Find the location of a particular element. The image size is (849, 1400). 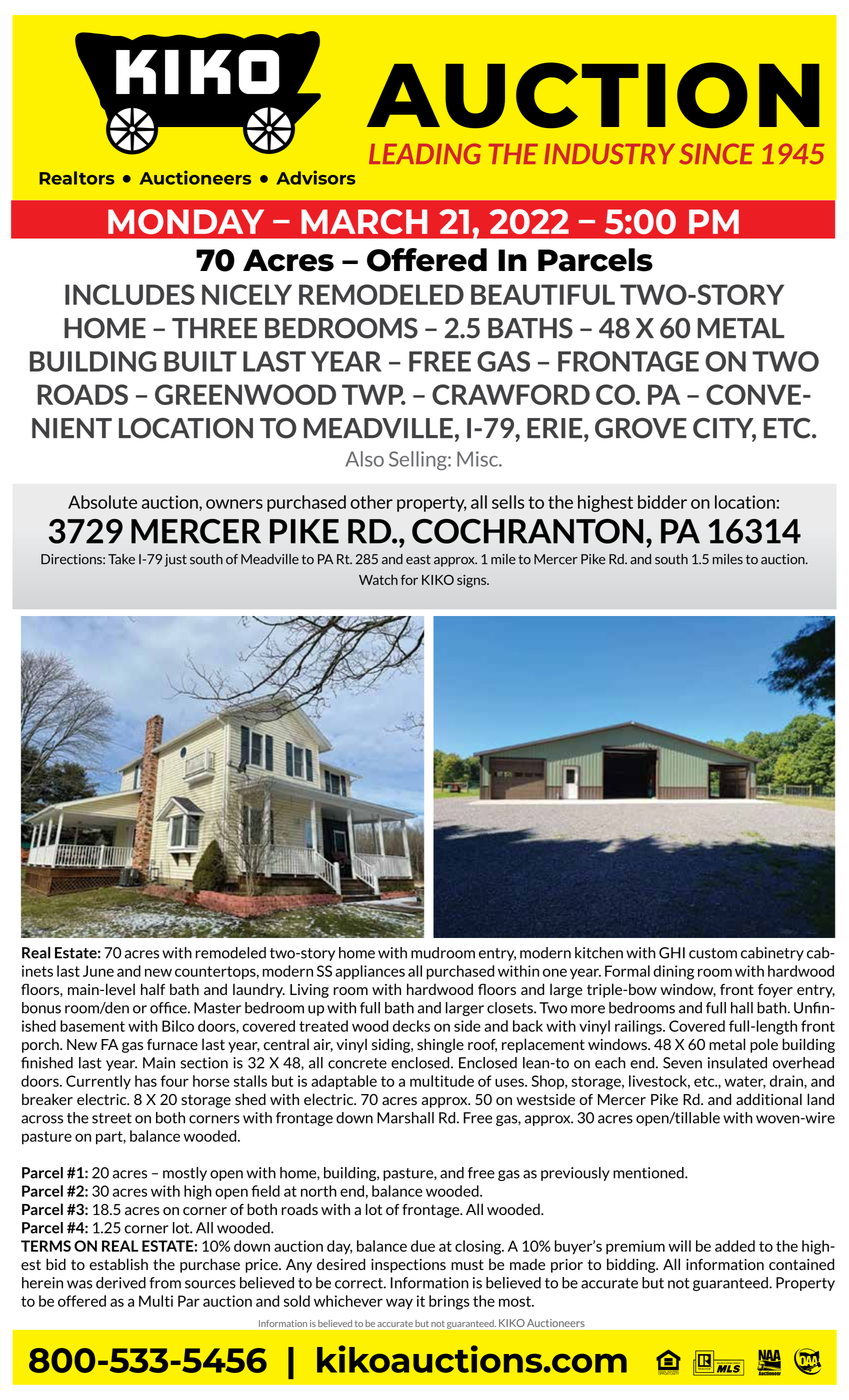

establish is located at coordinates (118, 1264).
